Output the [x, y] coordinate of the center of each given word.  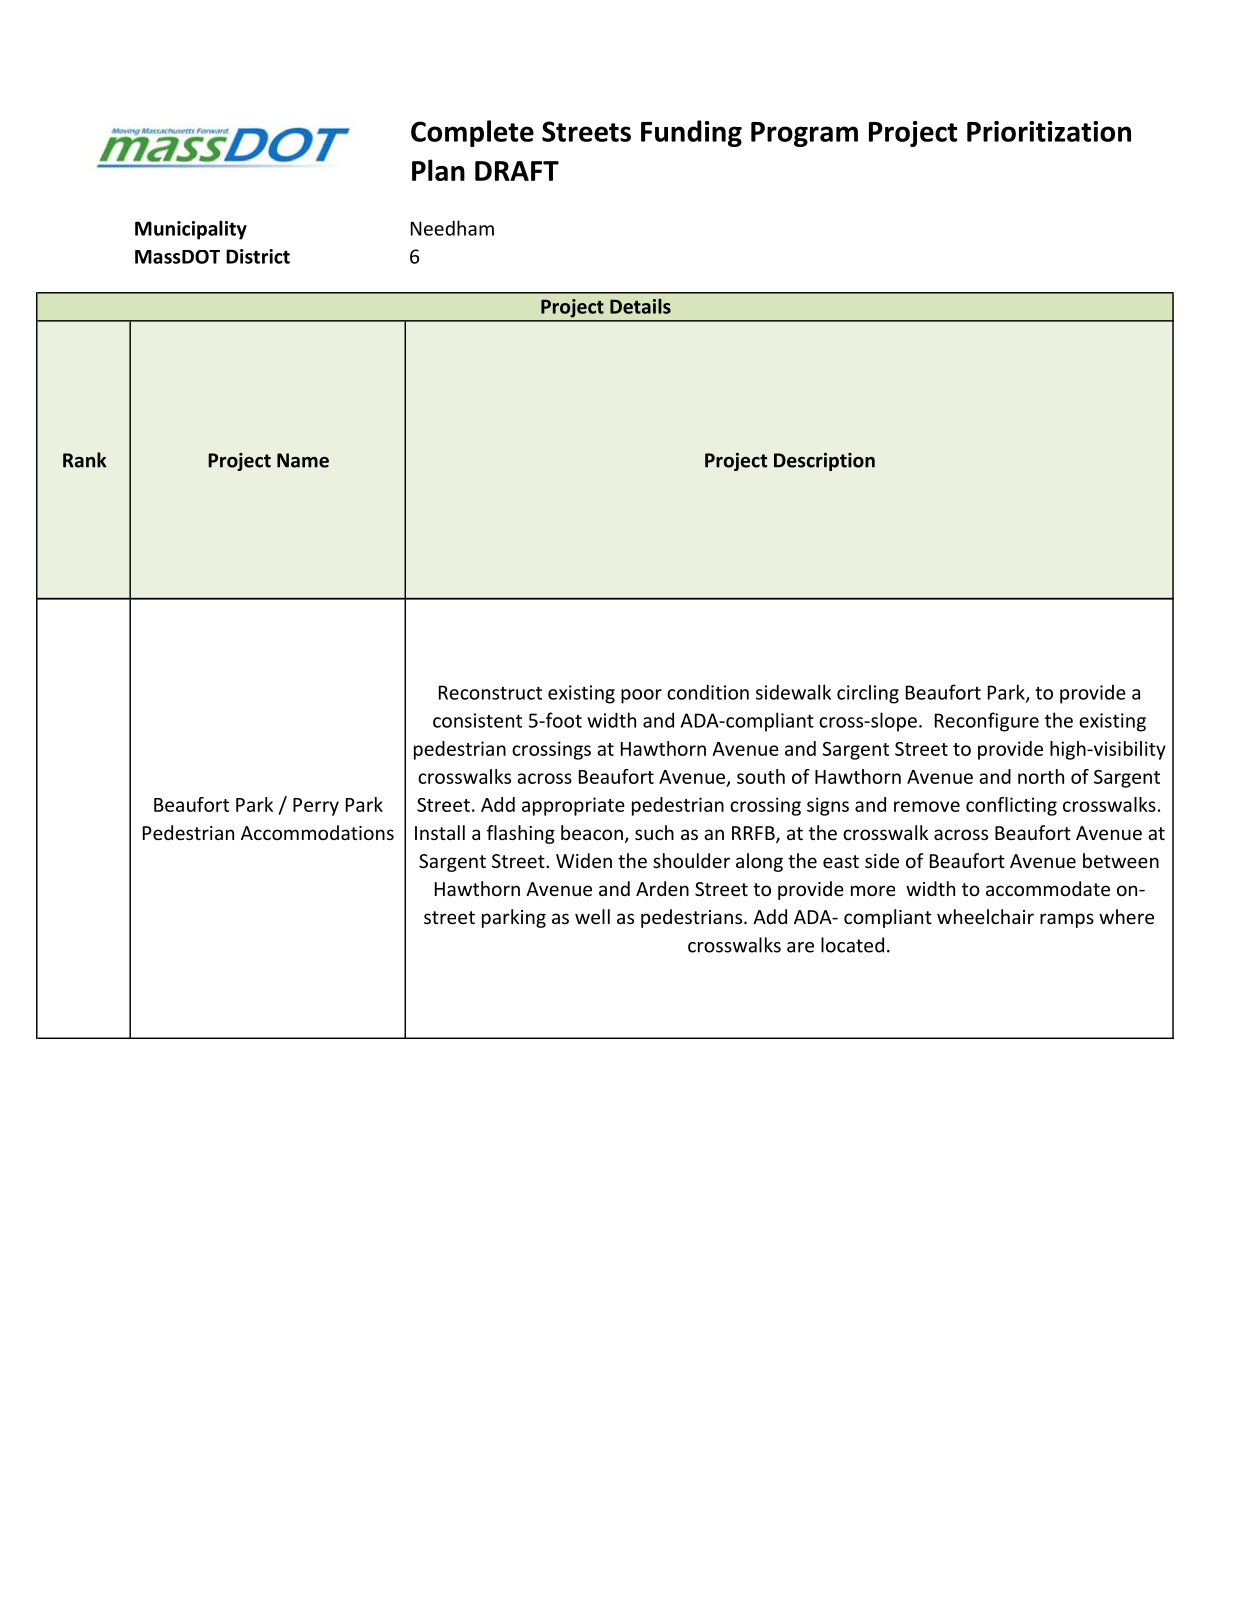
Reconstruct [490, 692]
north [1041, 776]
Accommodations [317, 832]
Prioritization [1049, 131]
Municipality [191, 230]
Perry [316, 807]
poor [641, 696]
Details [640, 306]
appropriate [573, 806]
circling [868, 694]
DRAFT [517, 171]
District [258, 256]
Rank [85, 460]
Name [303, 460]
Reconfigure [987, 722]
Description [824, 462]
